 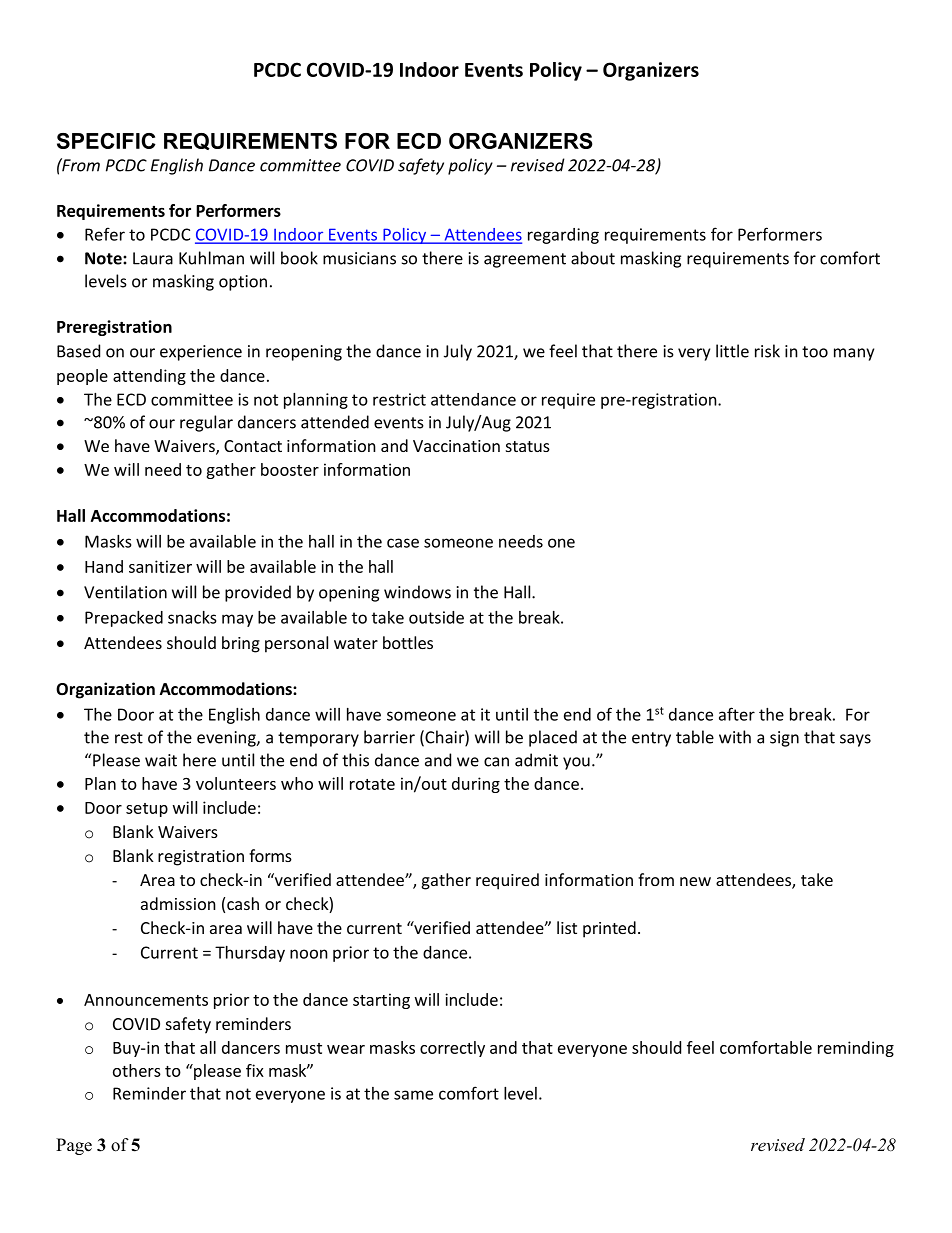 I want to click on SPECIFIC, so click(x=106, y=141).
